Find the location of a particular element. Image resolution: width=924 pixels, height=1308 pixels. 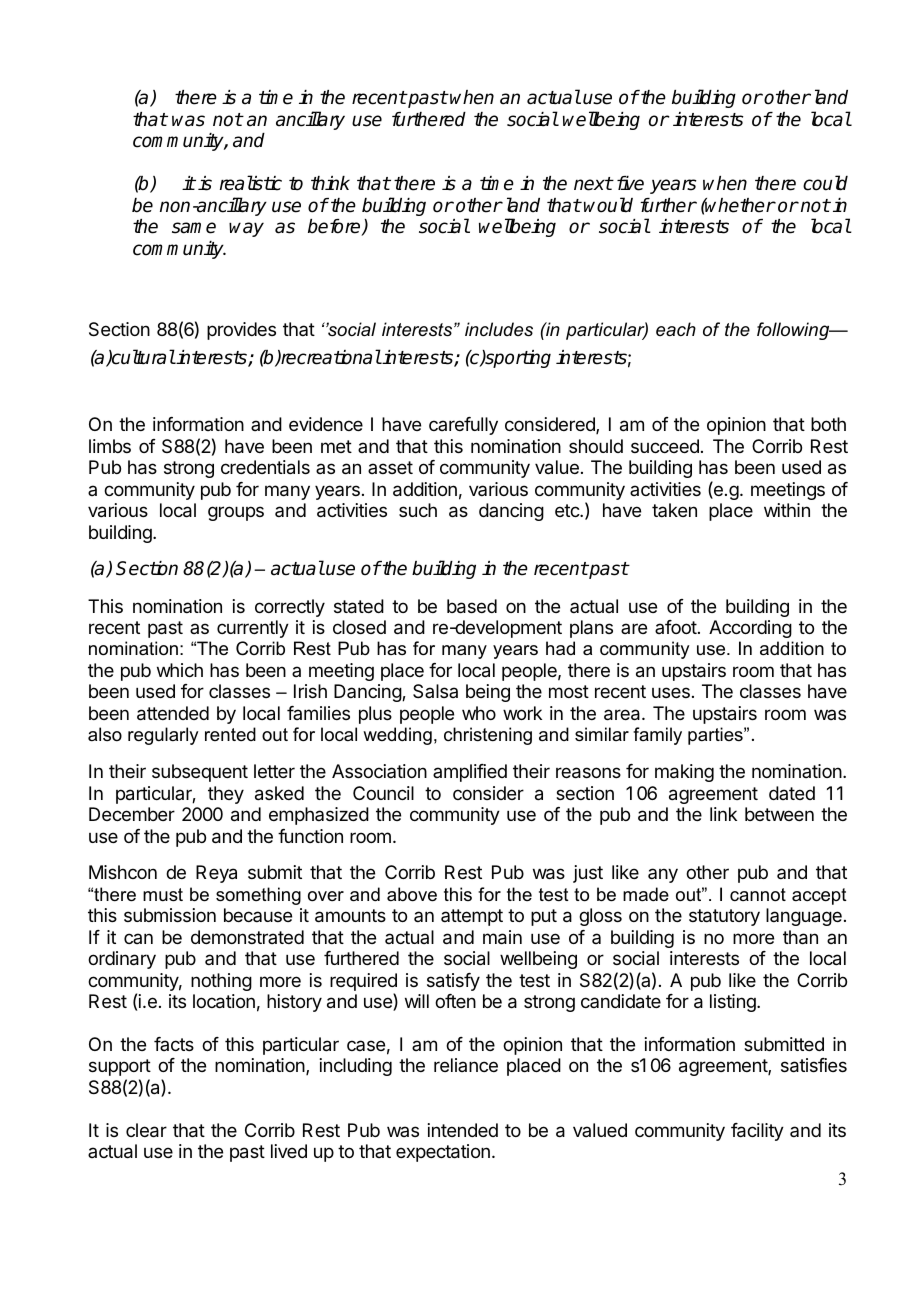

amplified is located at coordinates (470, 773).
